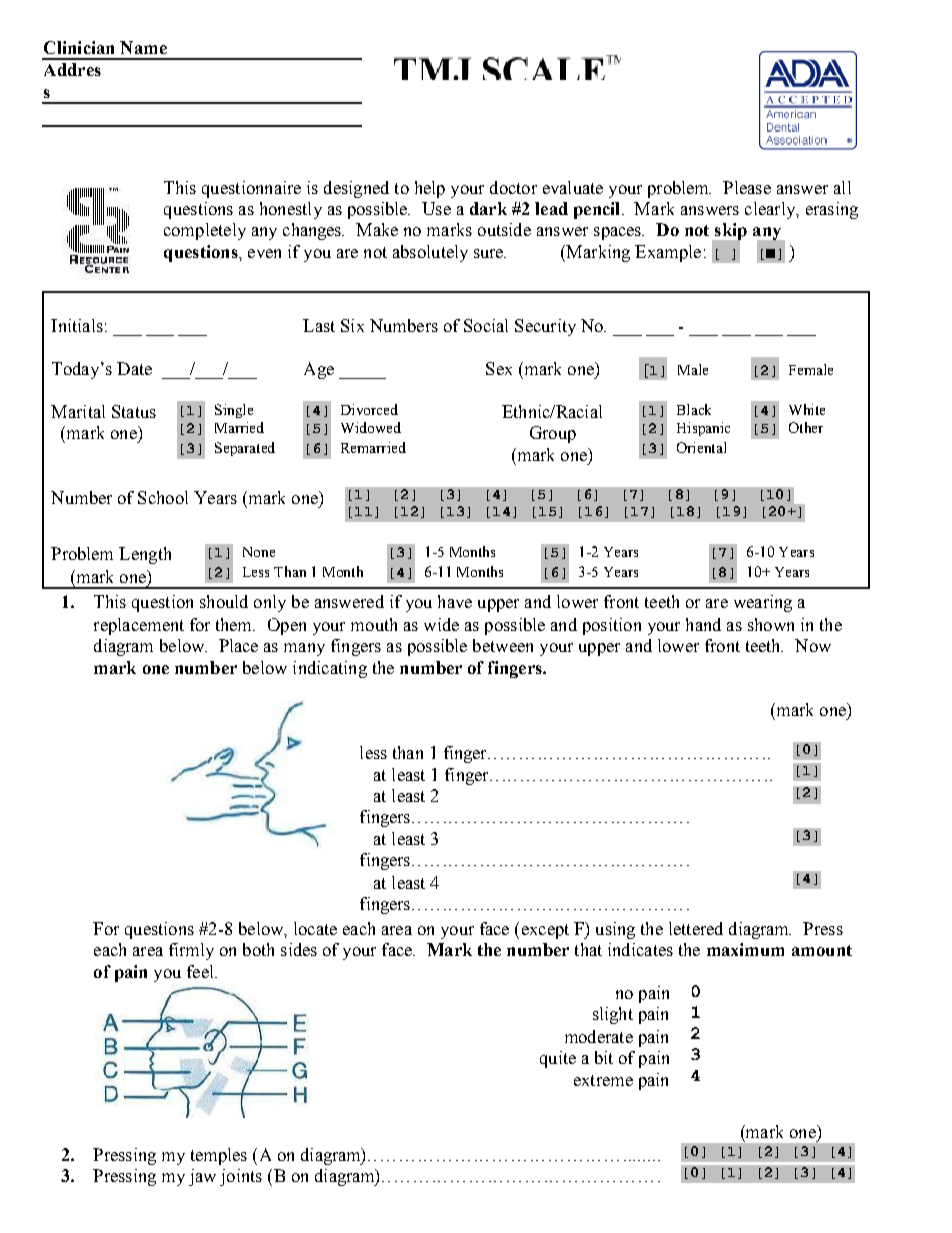  Describe the element at coordinates (191, 951) in the document. I see `firmly` at that location.
